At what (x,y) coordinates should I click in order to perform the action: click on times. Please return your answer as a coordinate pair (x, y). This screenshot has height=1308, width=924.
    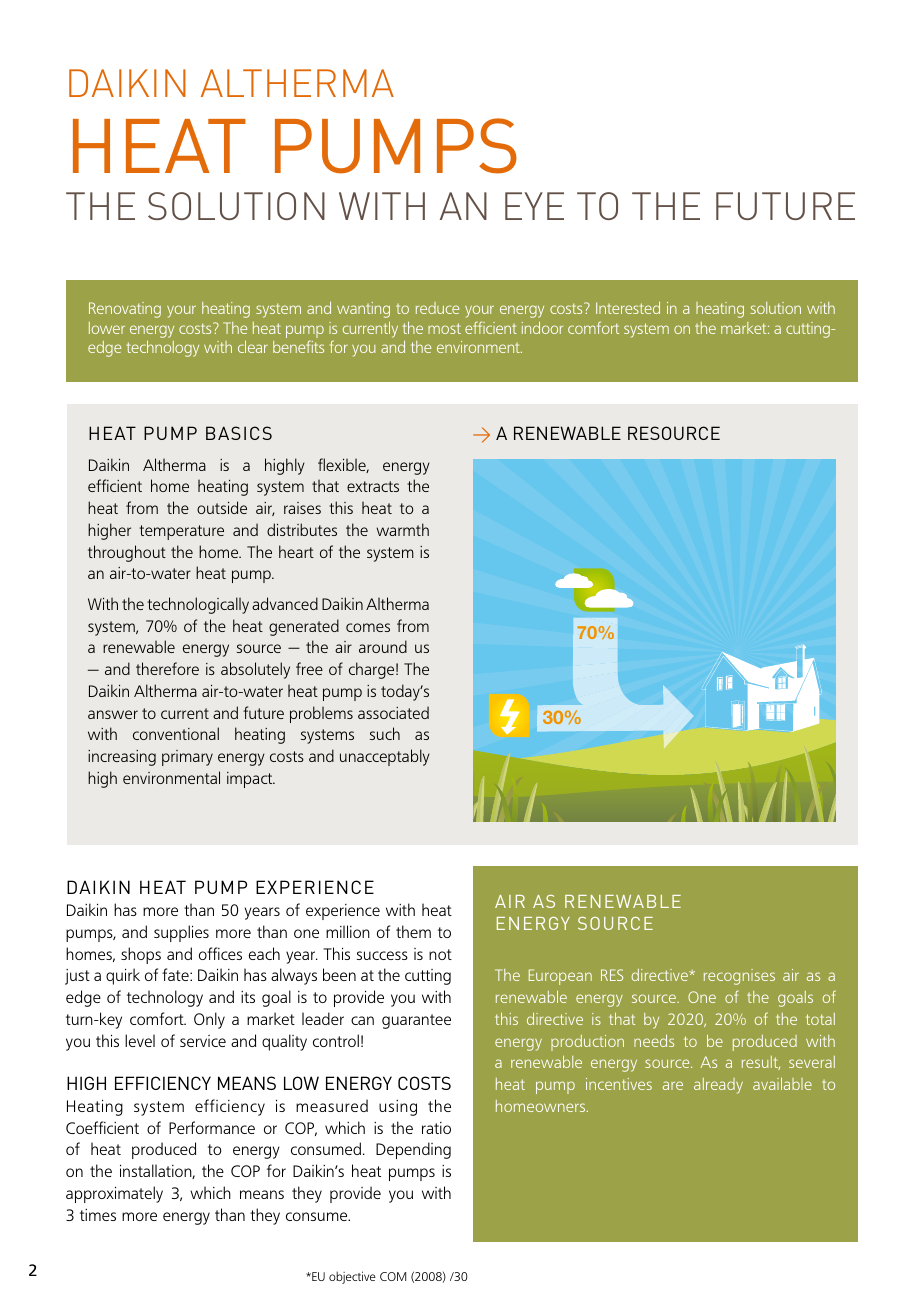
    Looking at the image, I should click on (98, 1215).
